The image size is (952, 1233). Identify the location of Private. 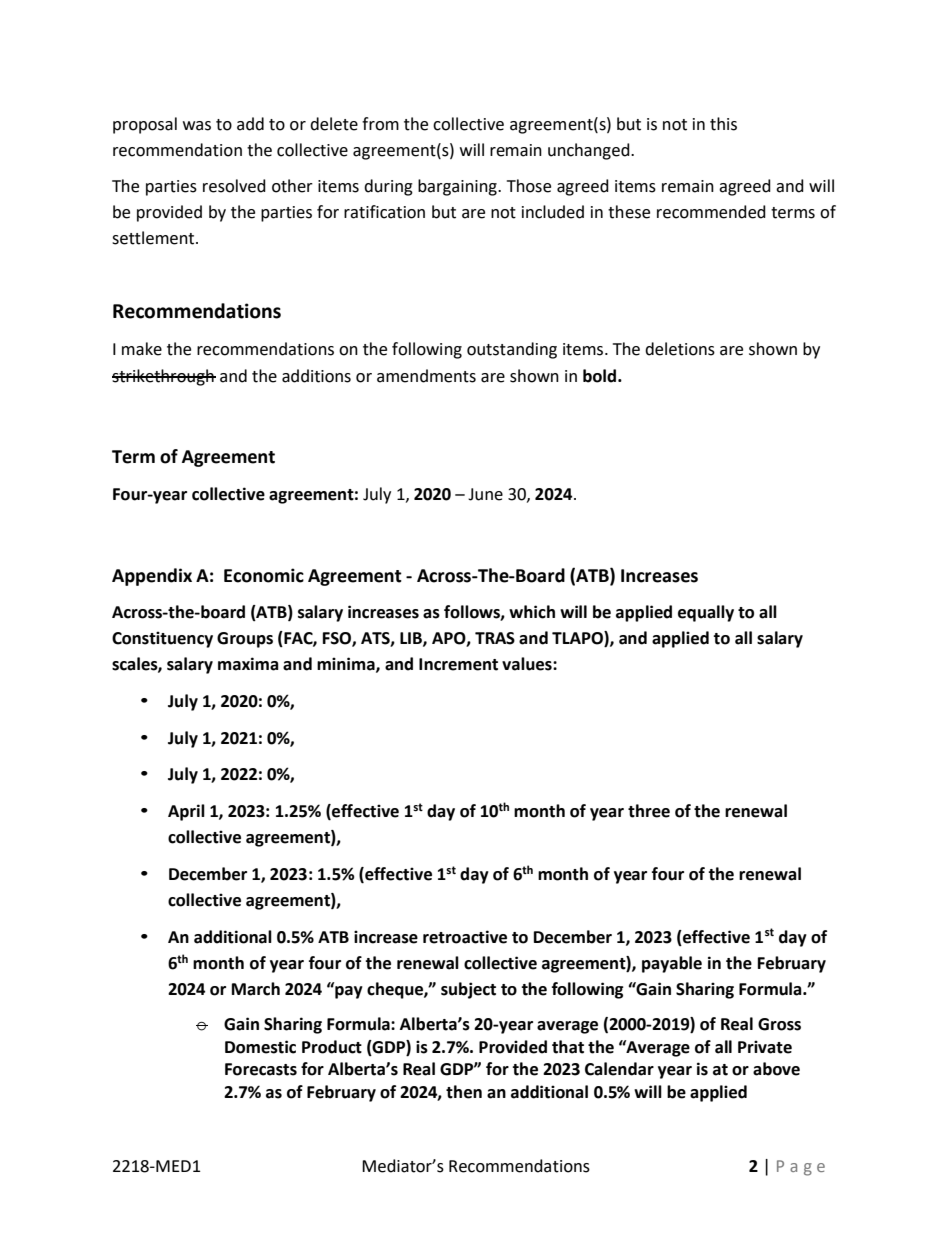
(765, 1047).
